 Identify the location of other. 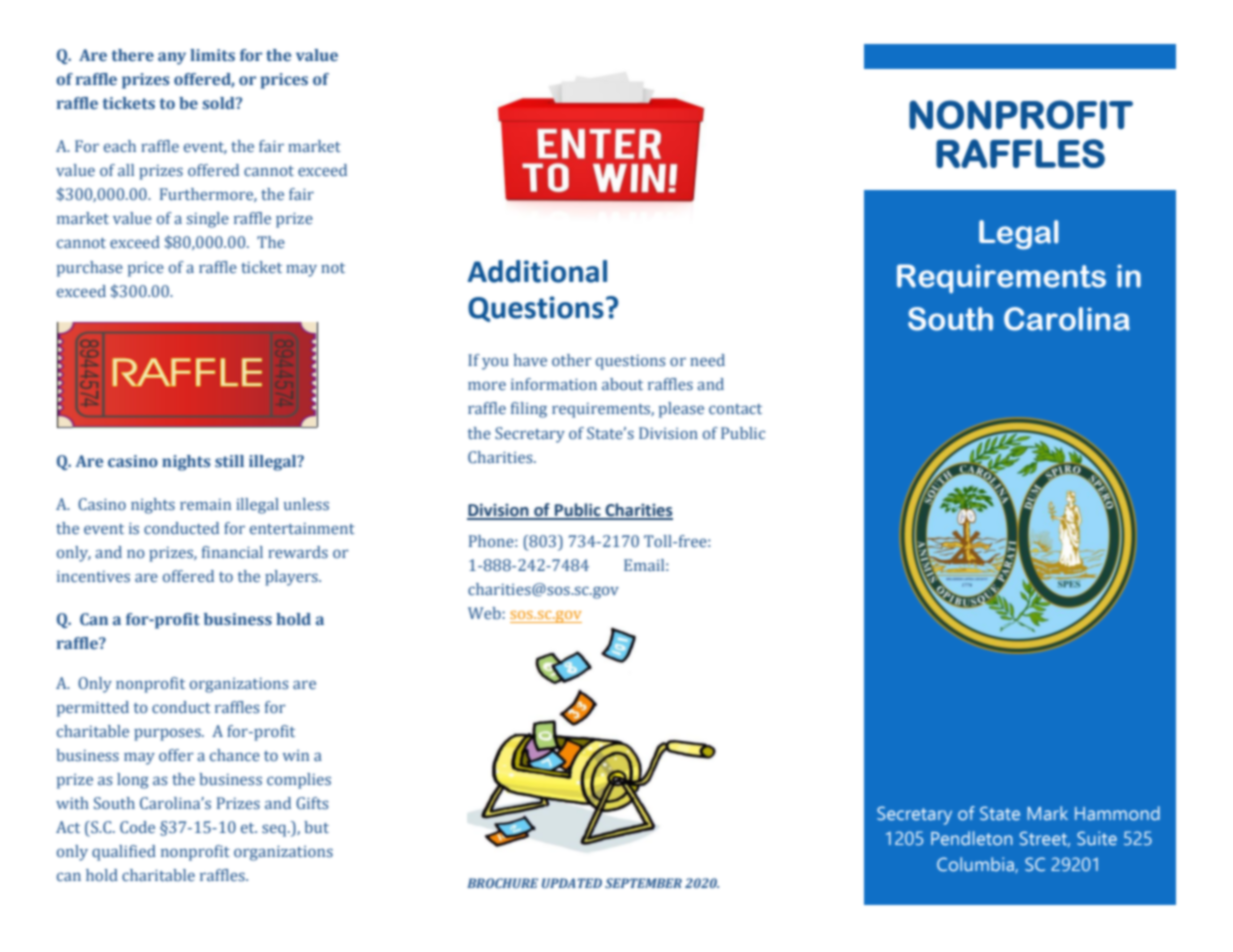
(571, 360).
